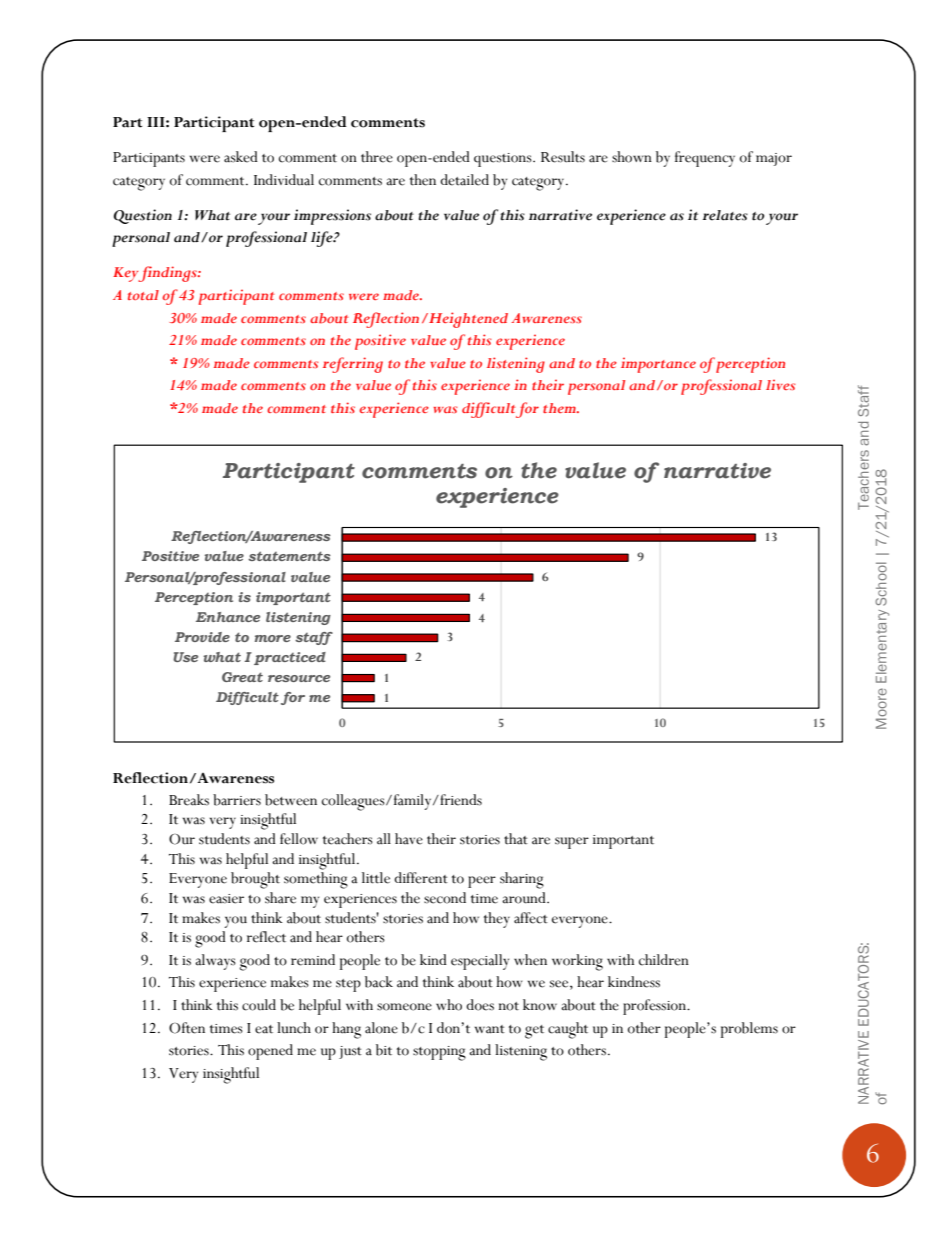 This document has height=1233, width=952. Describe the element at coordinates (780, 384) in the document. I see `lives` at that location.
